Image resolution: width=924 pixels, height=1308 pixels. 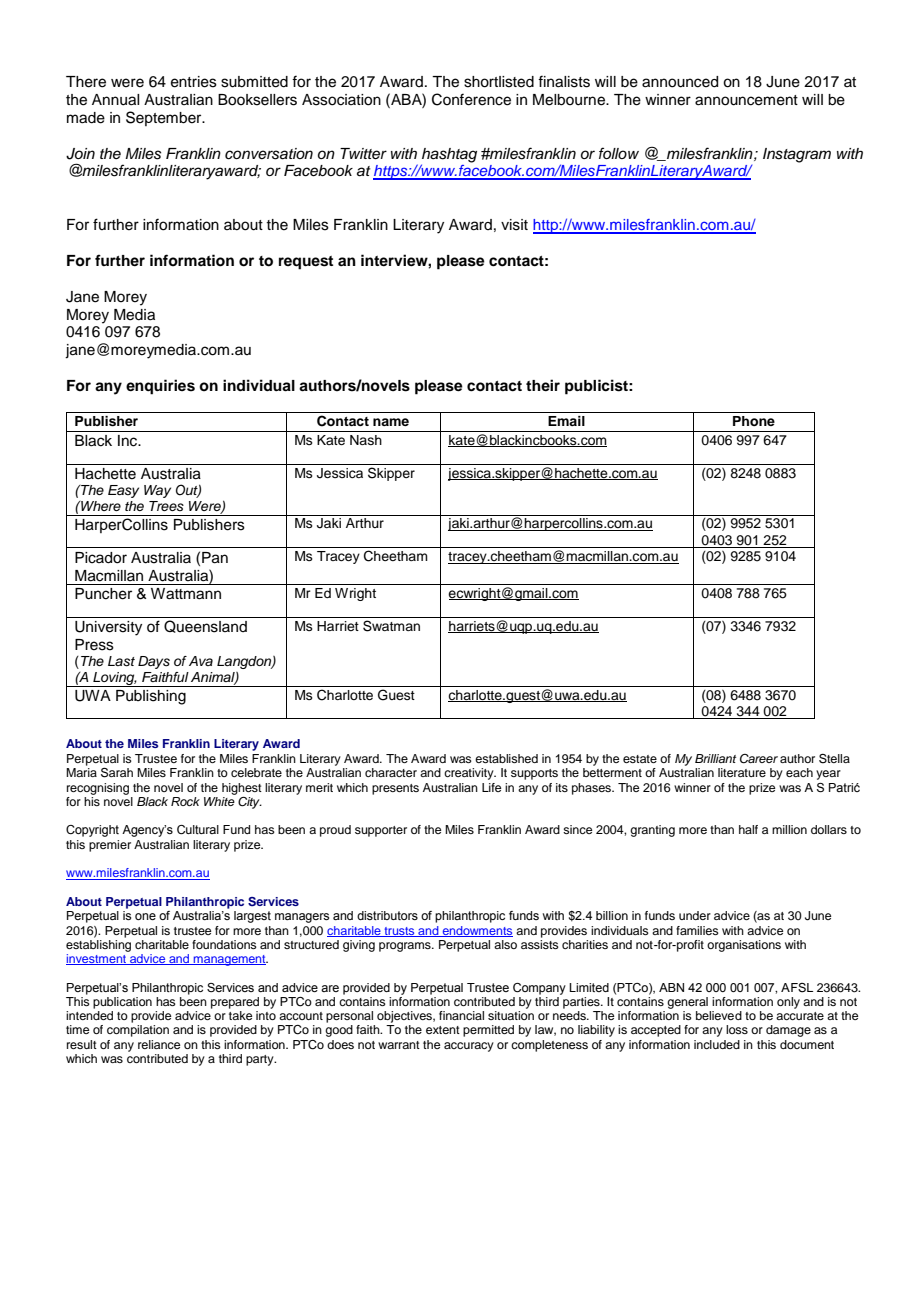 I want to click on loss, so click(x=737, y=1029).
